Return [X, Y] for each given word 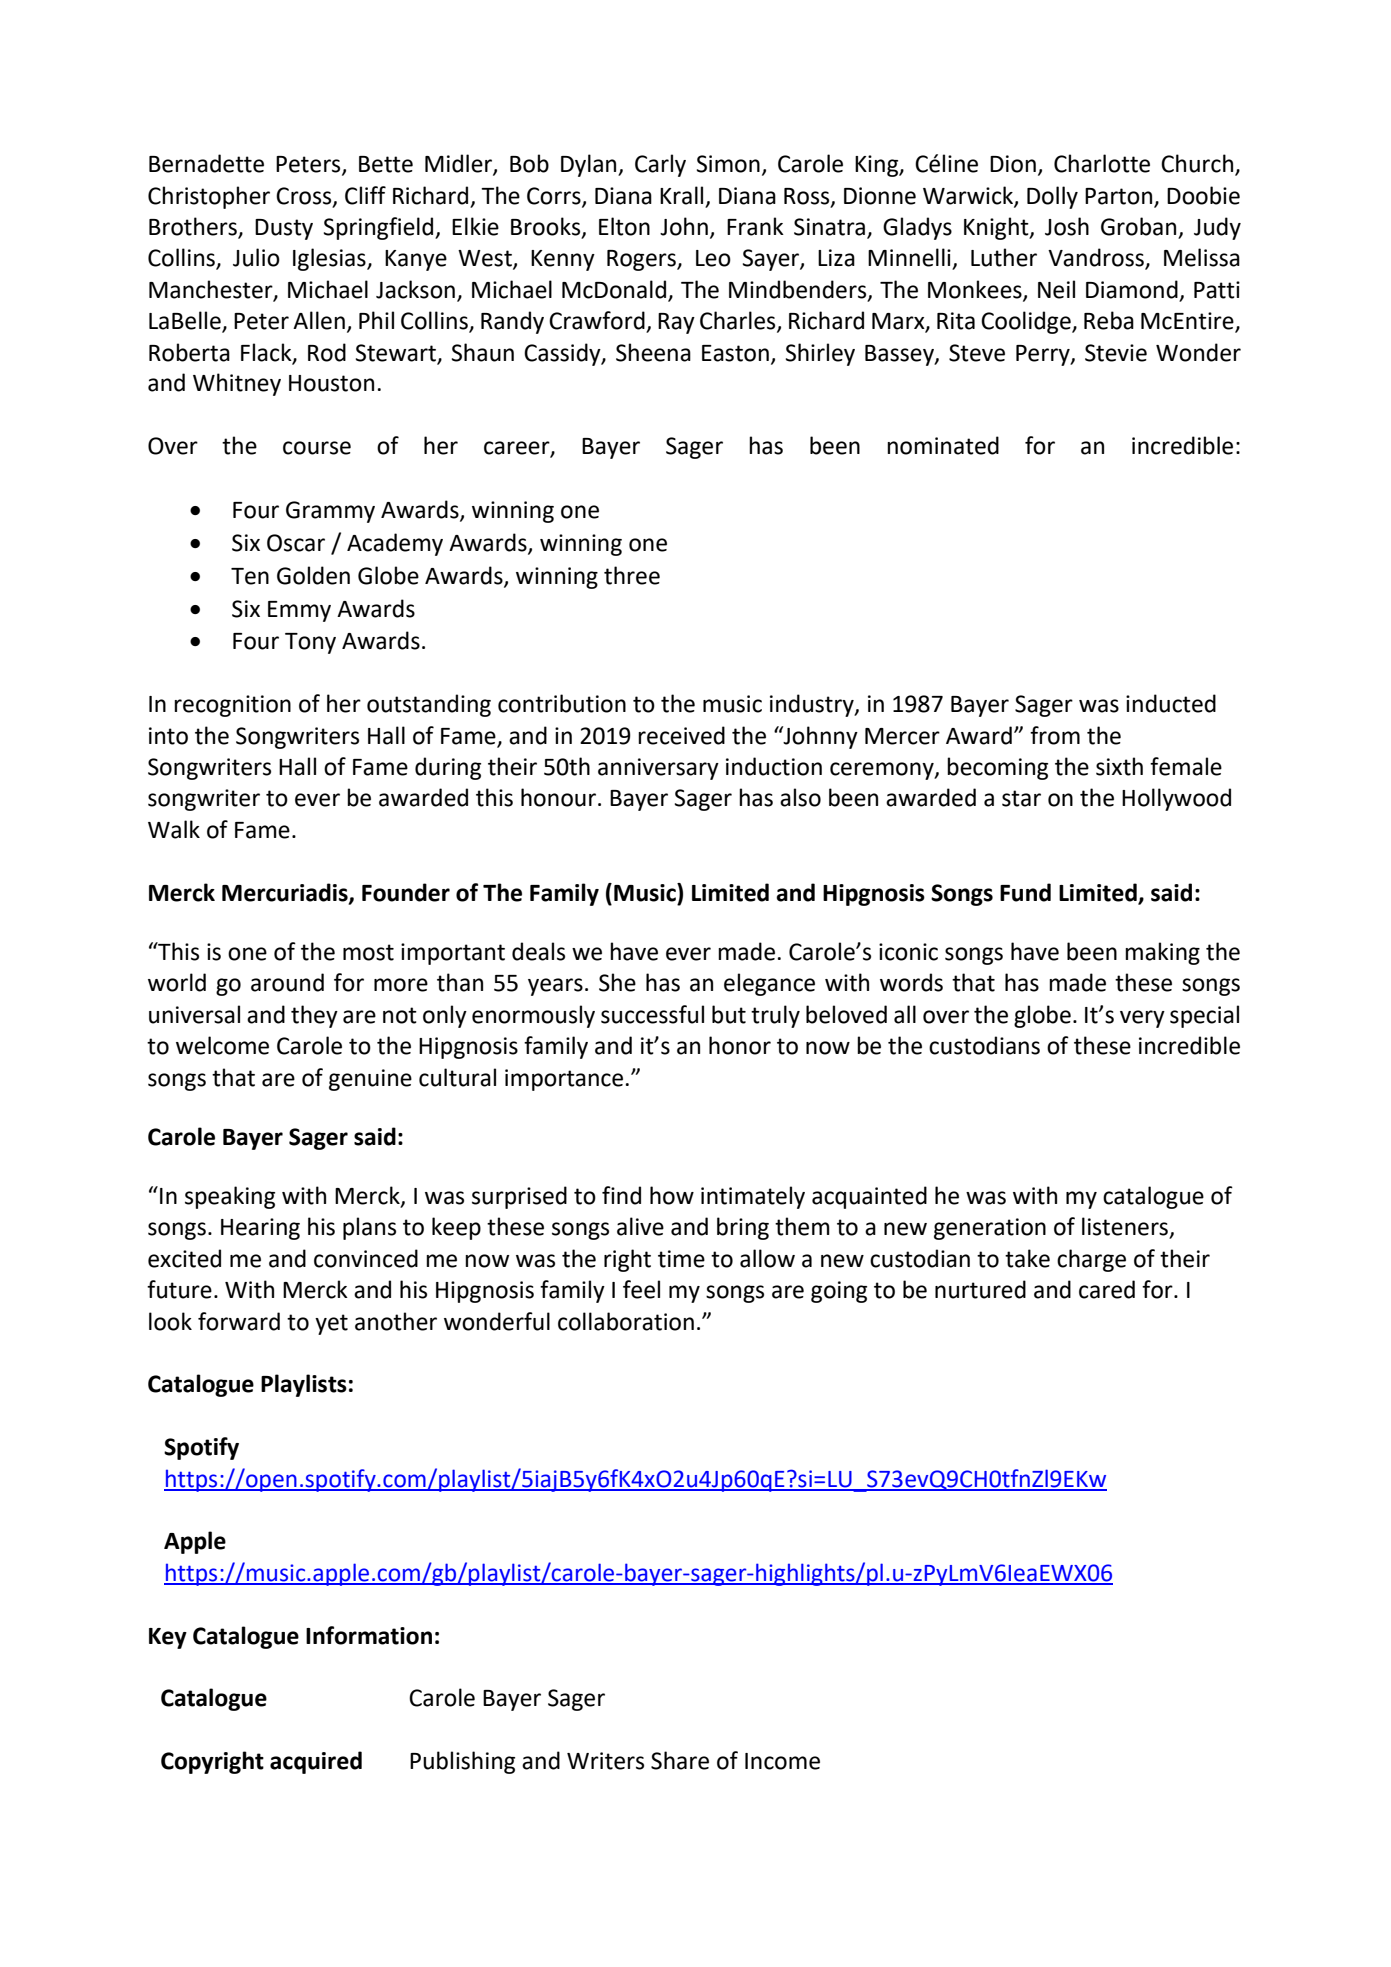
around [287, 982]
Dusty [284, 229]
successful [652, 1014]
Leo [713, 258]
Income [782, 1761]
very [1142, 1019]
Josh [1067, 226]
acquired [316, 1762]
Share [680, 1760]
